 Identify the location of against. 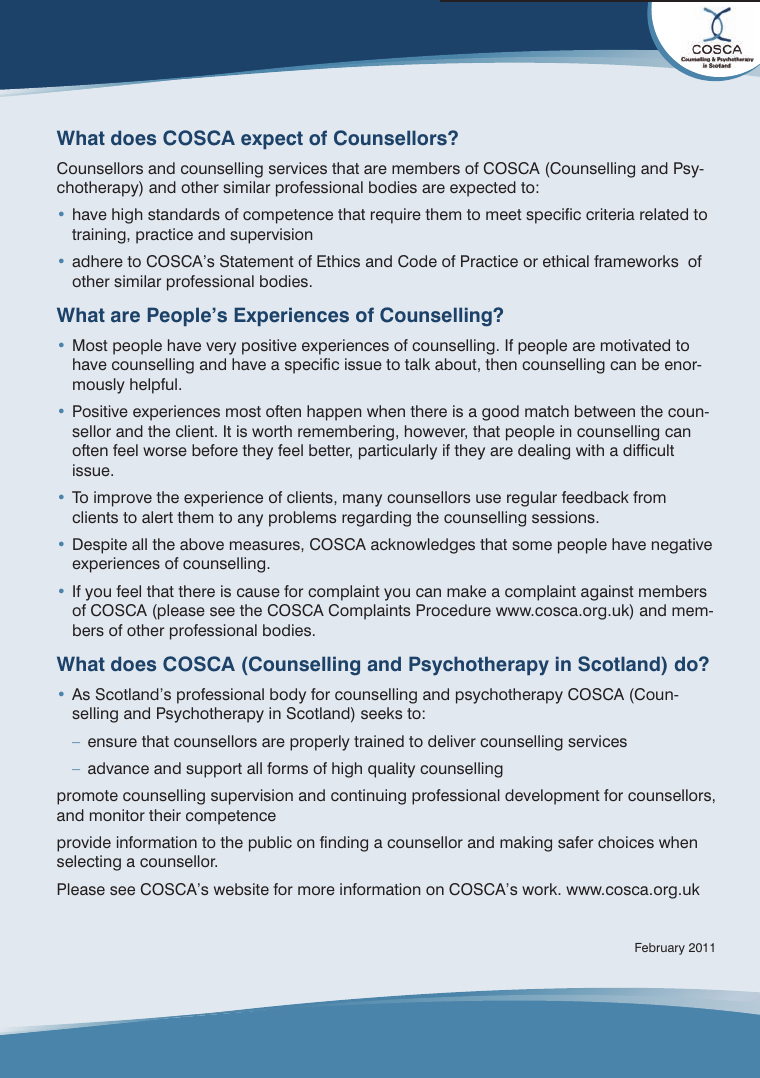
(607, 593).
